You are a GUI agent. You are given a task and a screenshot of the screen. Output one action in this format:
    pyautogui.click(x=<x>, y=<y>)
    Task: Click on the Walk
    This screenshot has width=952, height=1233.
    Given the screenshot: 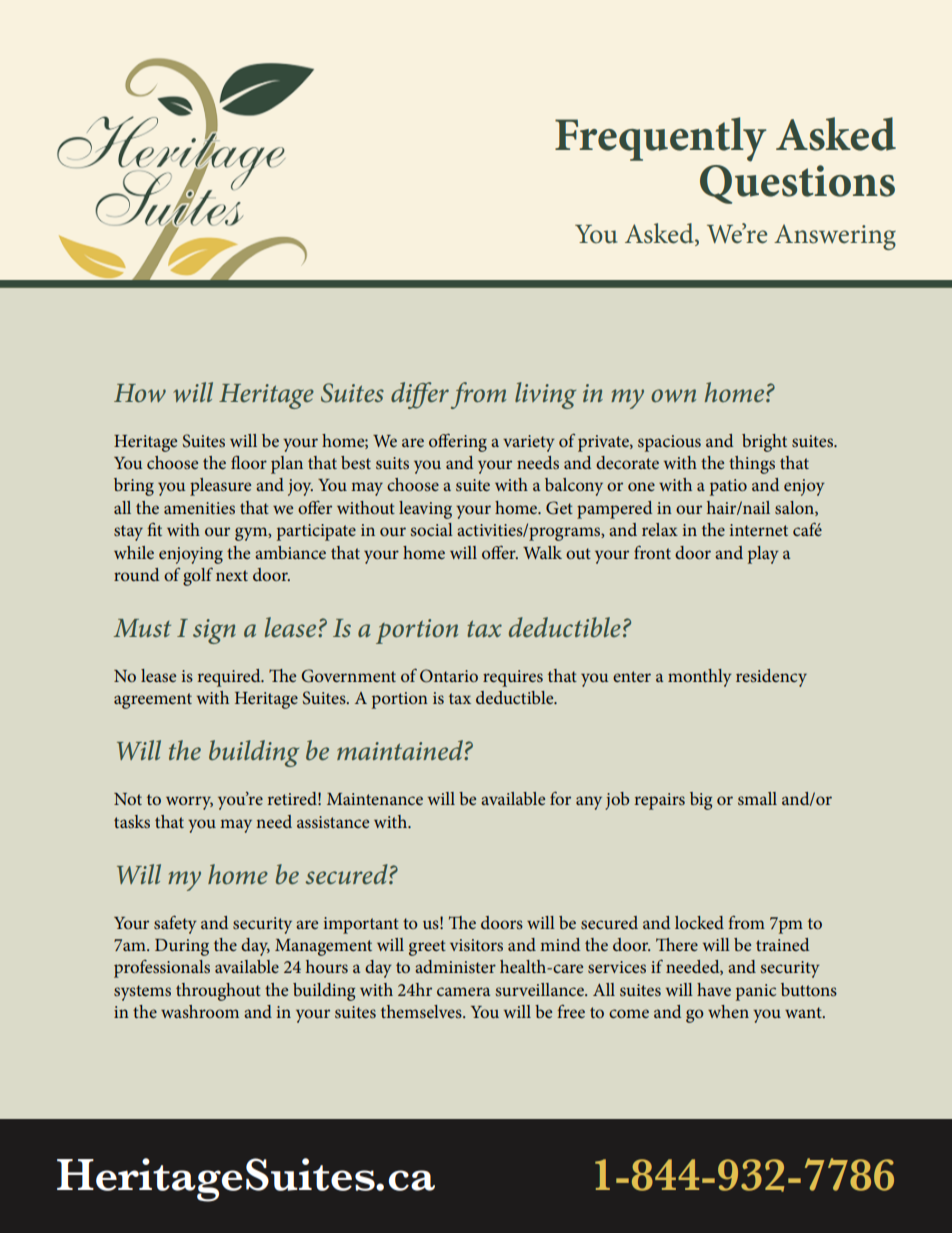 What is the action you would take?
    pyautogui.click(x=542, y=552)
